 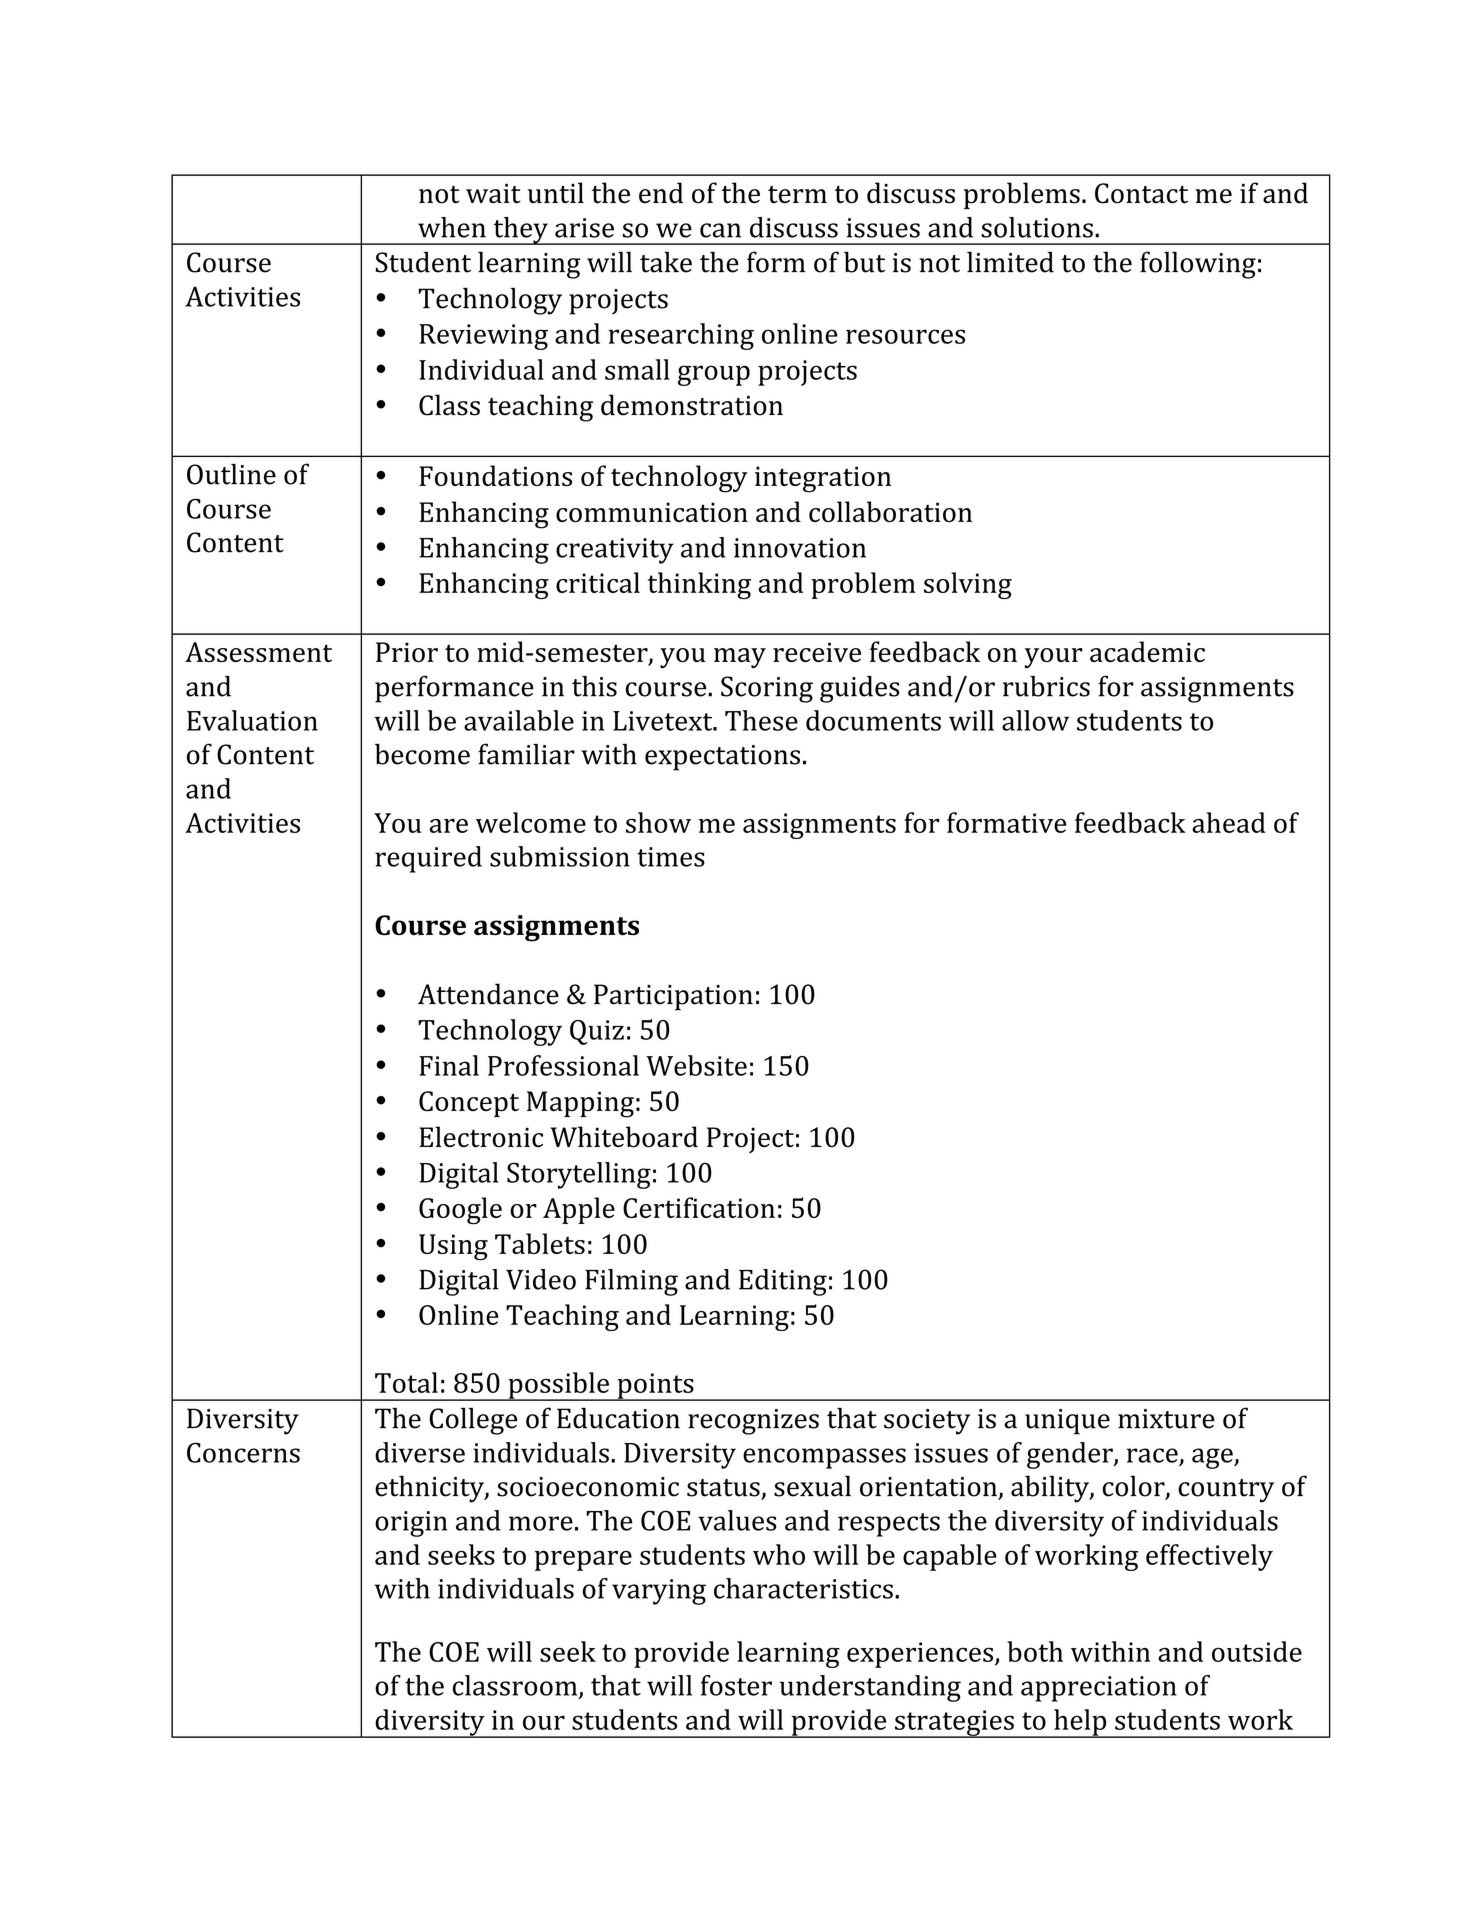 What do you see at coordinates (406, 1382) in the screenshot?
I see `Total` at bounding box center [406, 1382].
